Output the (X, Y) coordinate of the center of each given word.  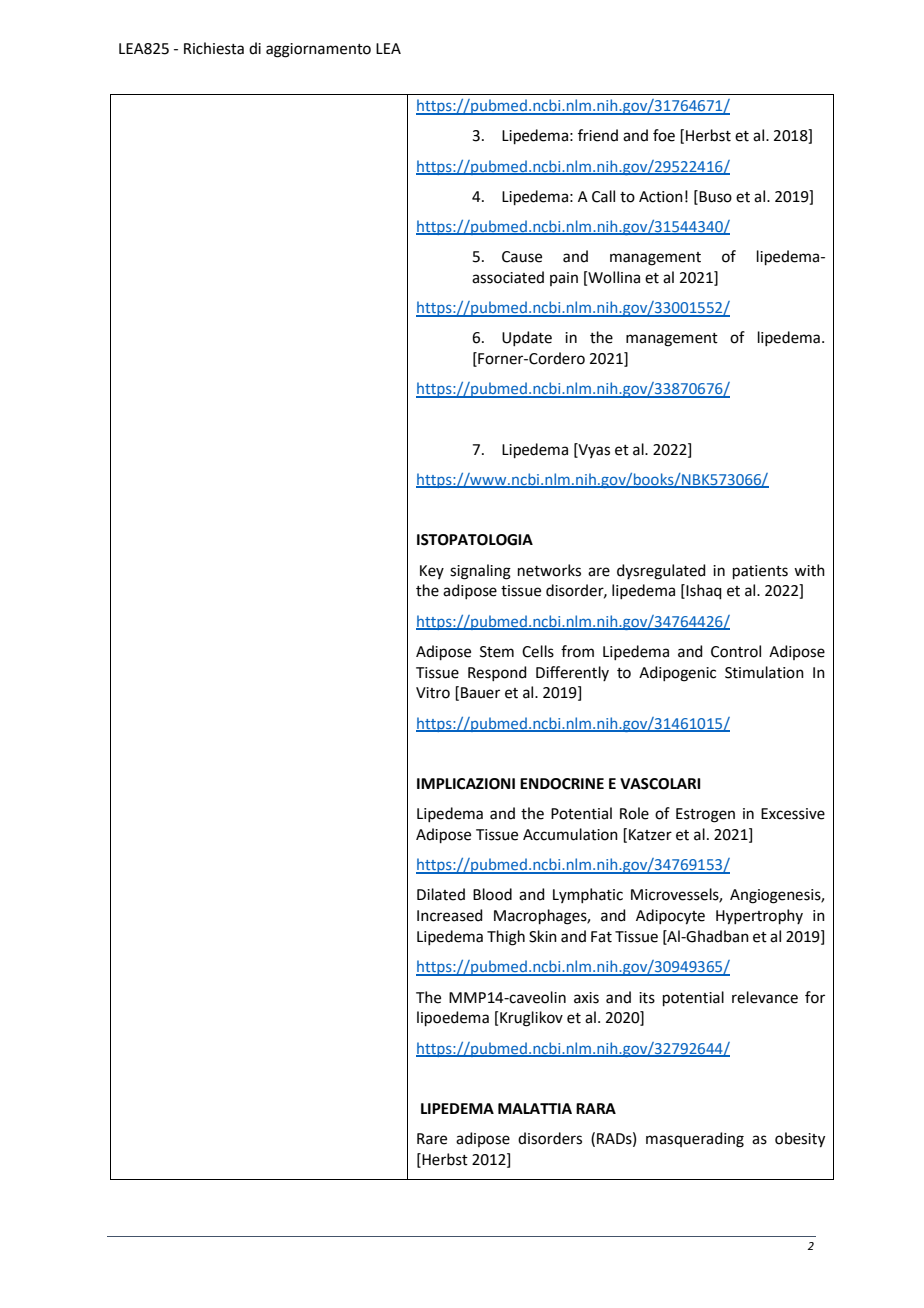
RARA (596, 1108)
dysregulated (661, 572)
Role (634, 813)
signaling (480, 572)
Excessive (793, 814)
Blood (492, 894)
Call (603, 196)
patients (760, 572)
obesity (800, 1140)
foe (664, 135)
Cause (522, 257)
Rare (432, 1139)
